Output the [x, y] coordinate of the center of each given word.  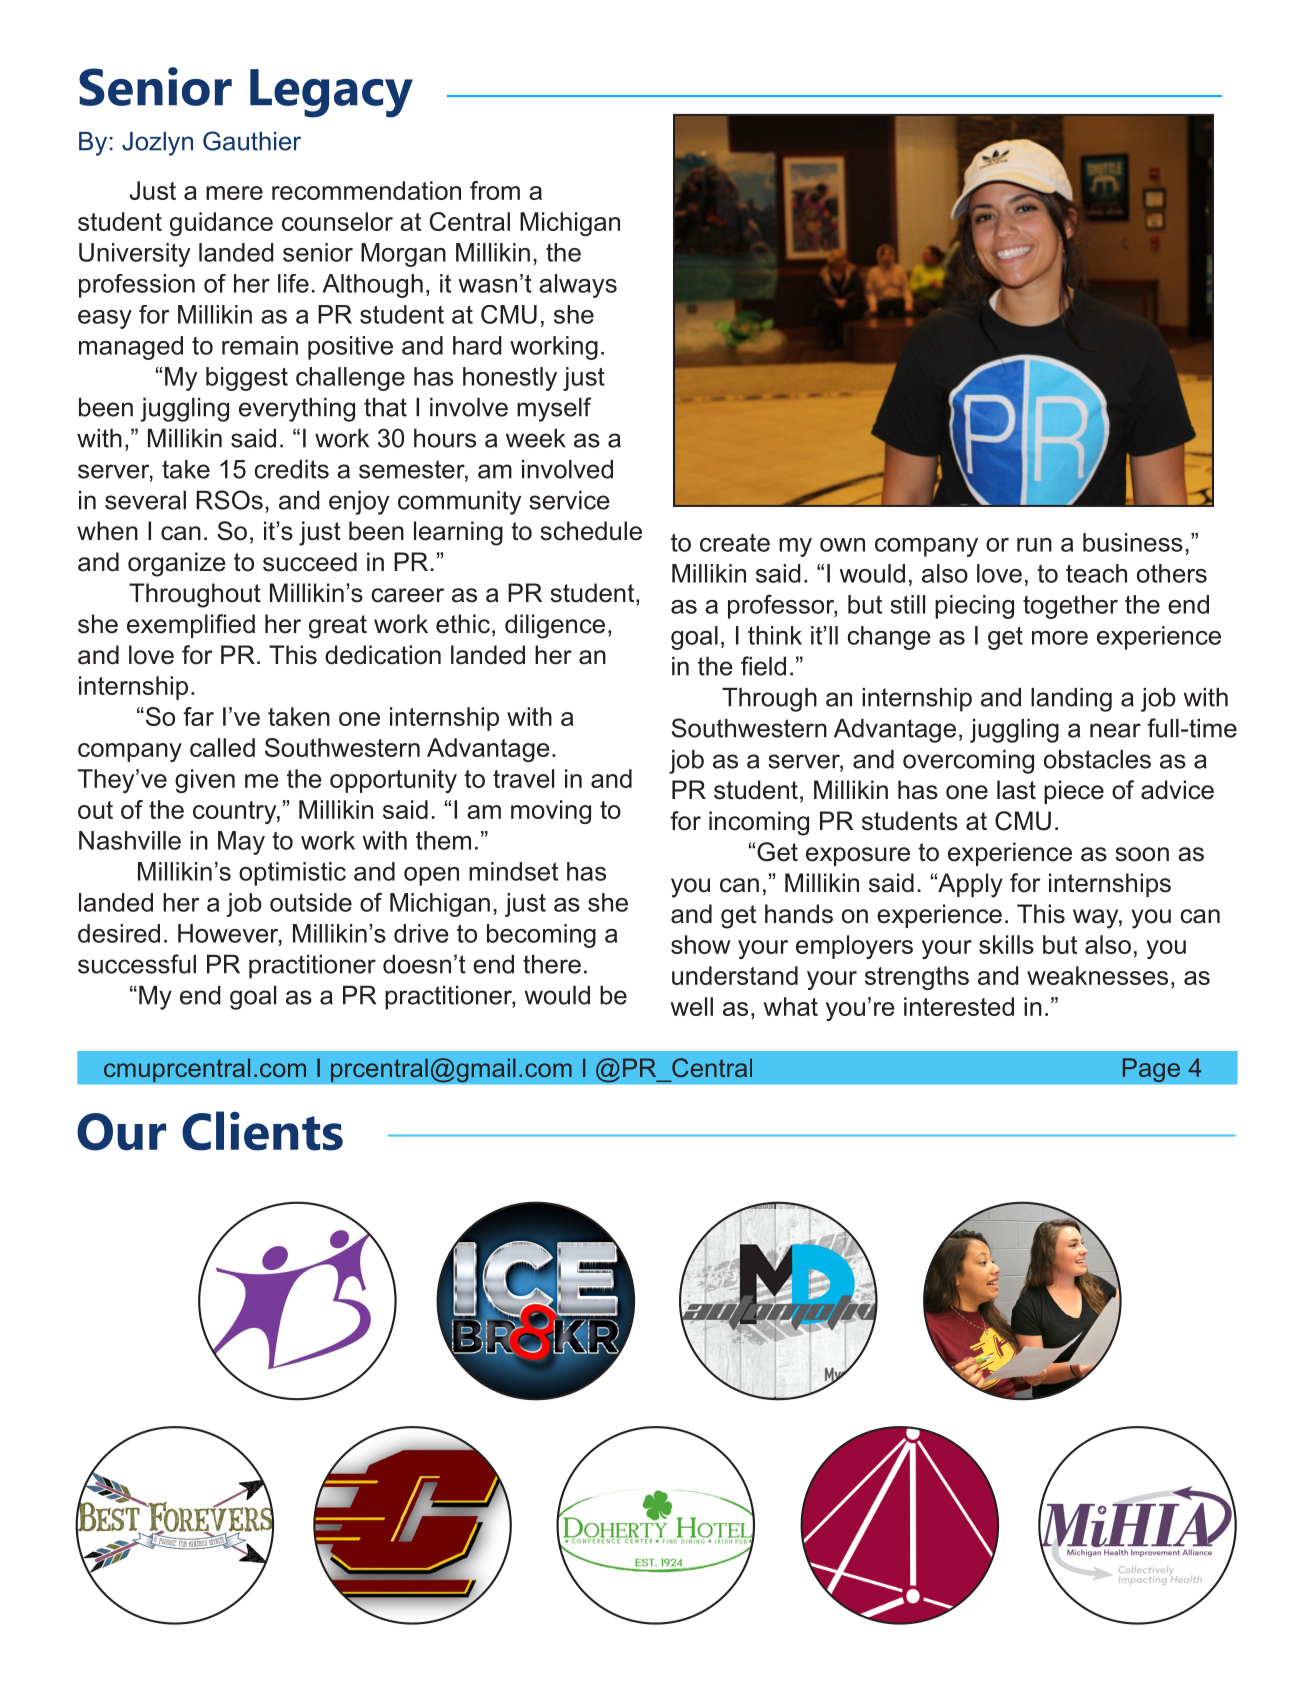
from [495, 190]
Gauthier [252, 141]
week [536, 438]
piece [1074, 792]
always [578, 286]
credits [291, 469]
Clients [262, 1131]
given [205, 781]
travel [523, 778]
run [1034, 545]
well [692, 1006]
